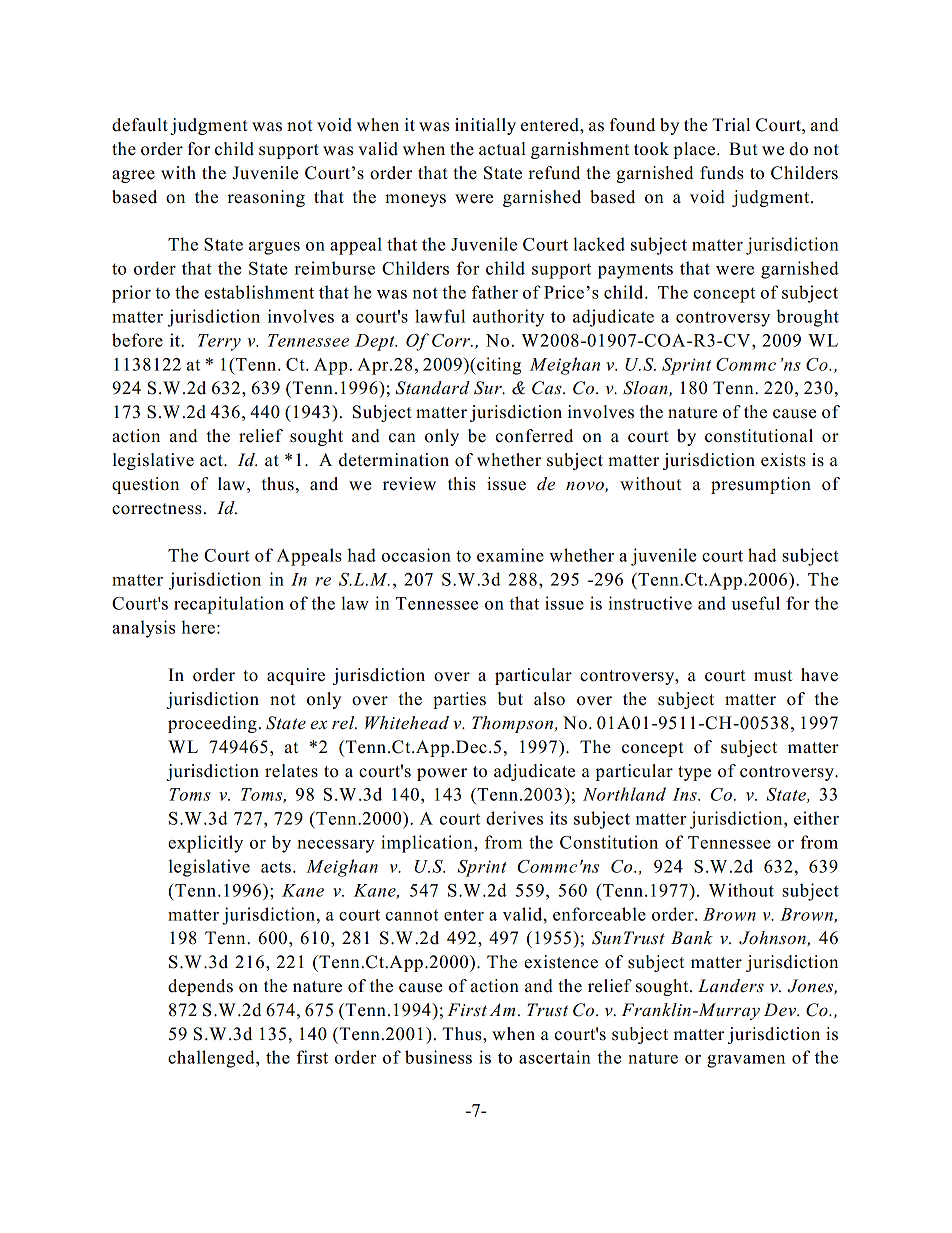 Image resolution: width=952 pixels, height=1233 pixels. Describe the element at coordinates (756, 603) in the document. I see `useful` at that location.
